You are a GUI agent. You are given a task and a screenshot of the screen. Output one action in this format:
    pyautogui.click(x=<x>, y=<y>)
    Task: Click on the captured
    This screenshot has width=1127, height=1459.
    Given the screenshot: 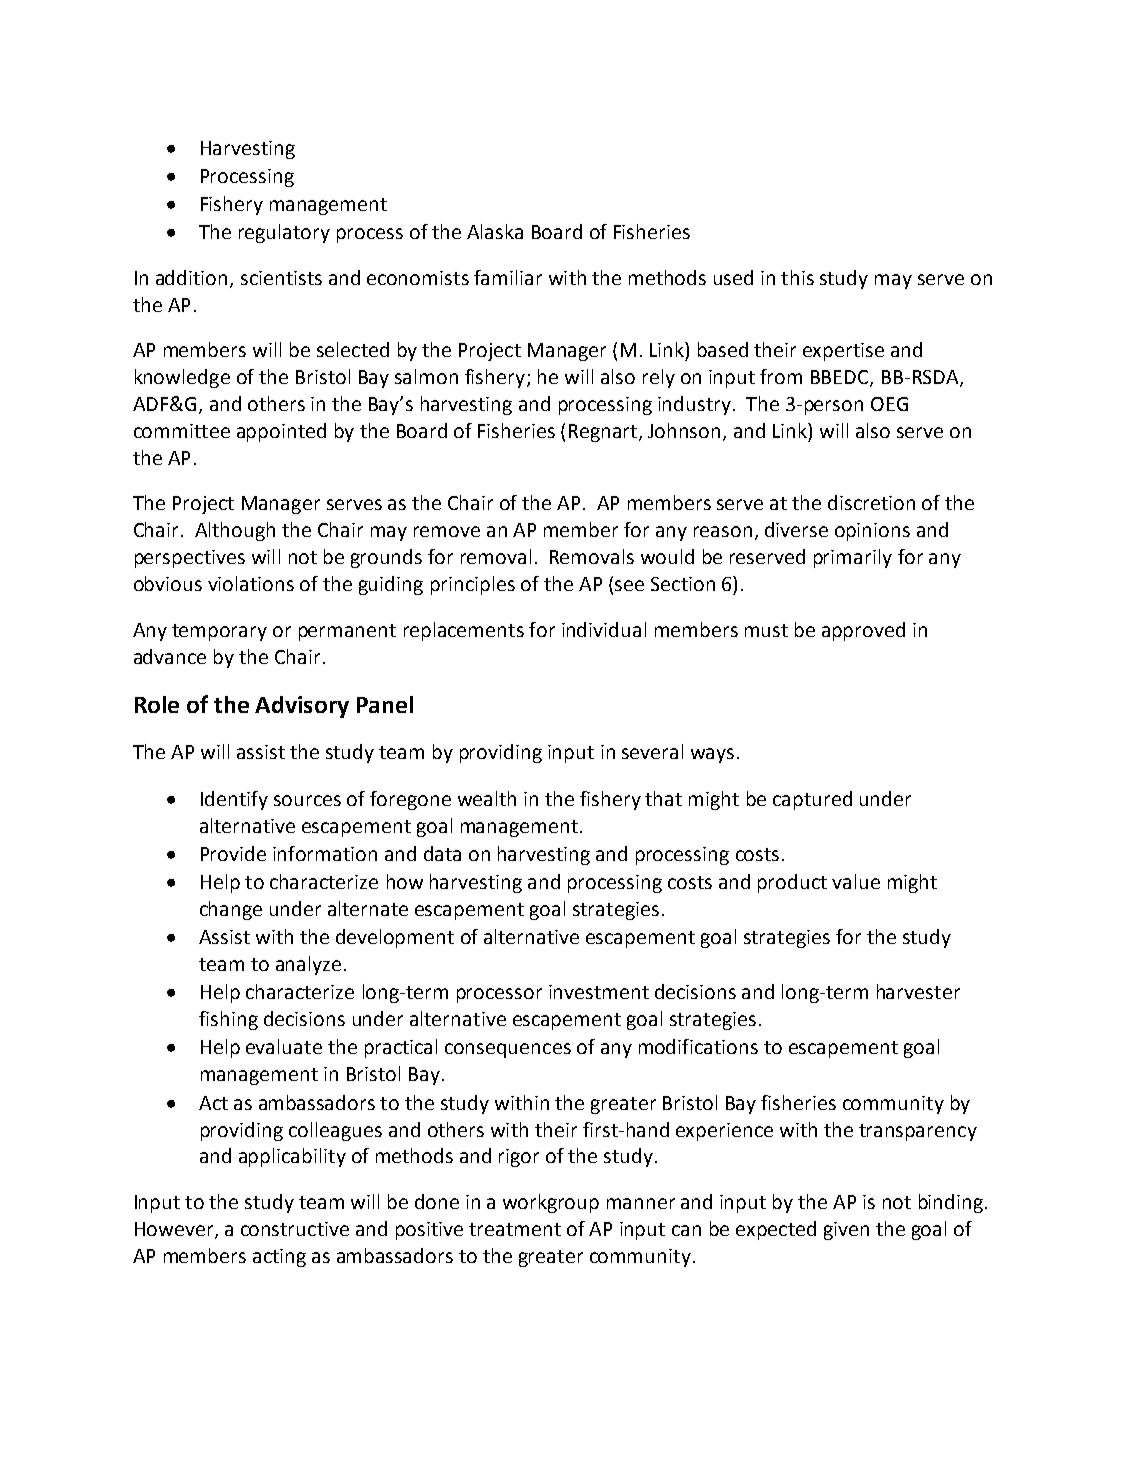 What is the action you would take?
    pyautogui.click(x=812, y=800)
